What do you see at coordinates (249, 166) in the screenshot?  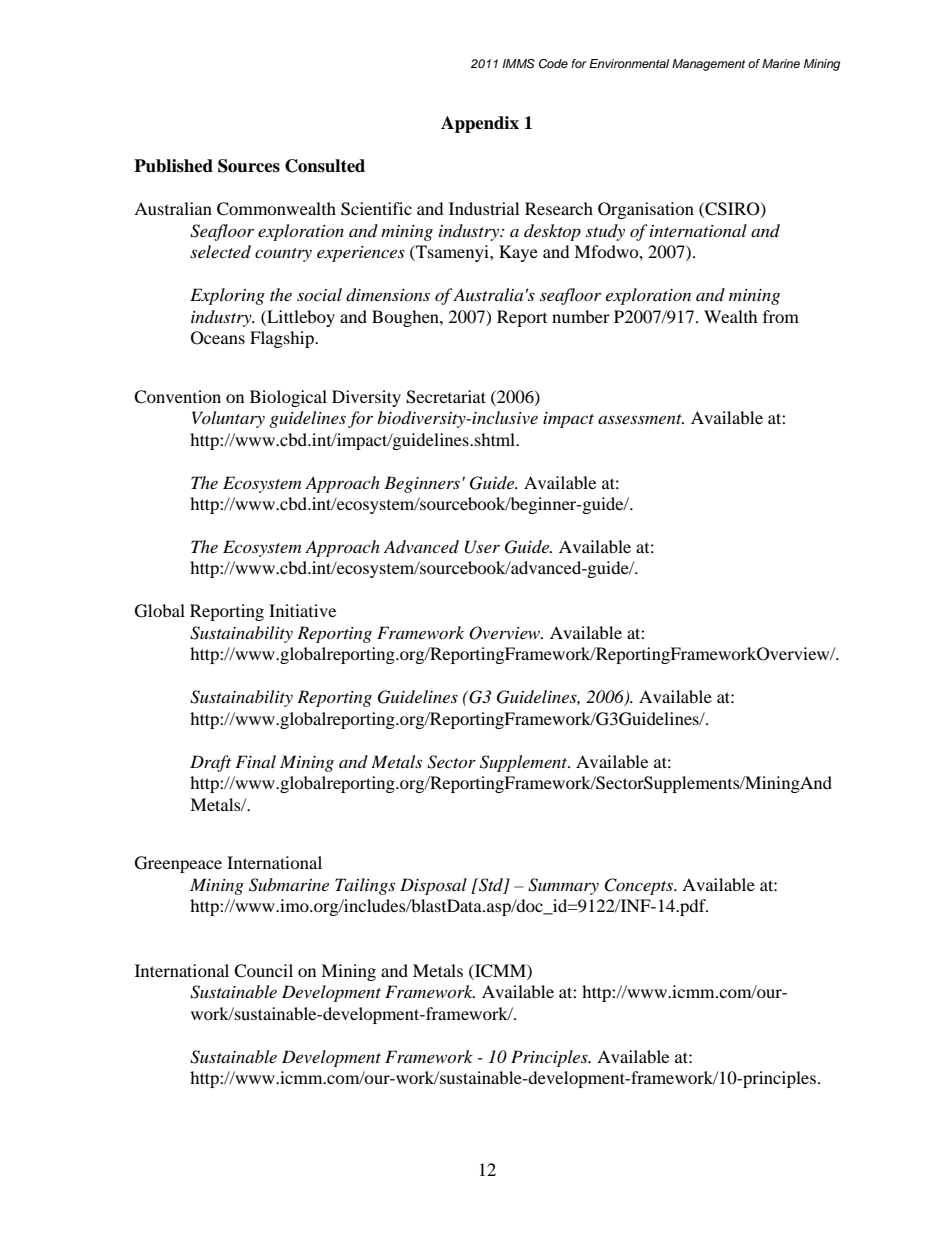 I see `Sources` at bounding box center [249, 166].
